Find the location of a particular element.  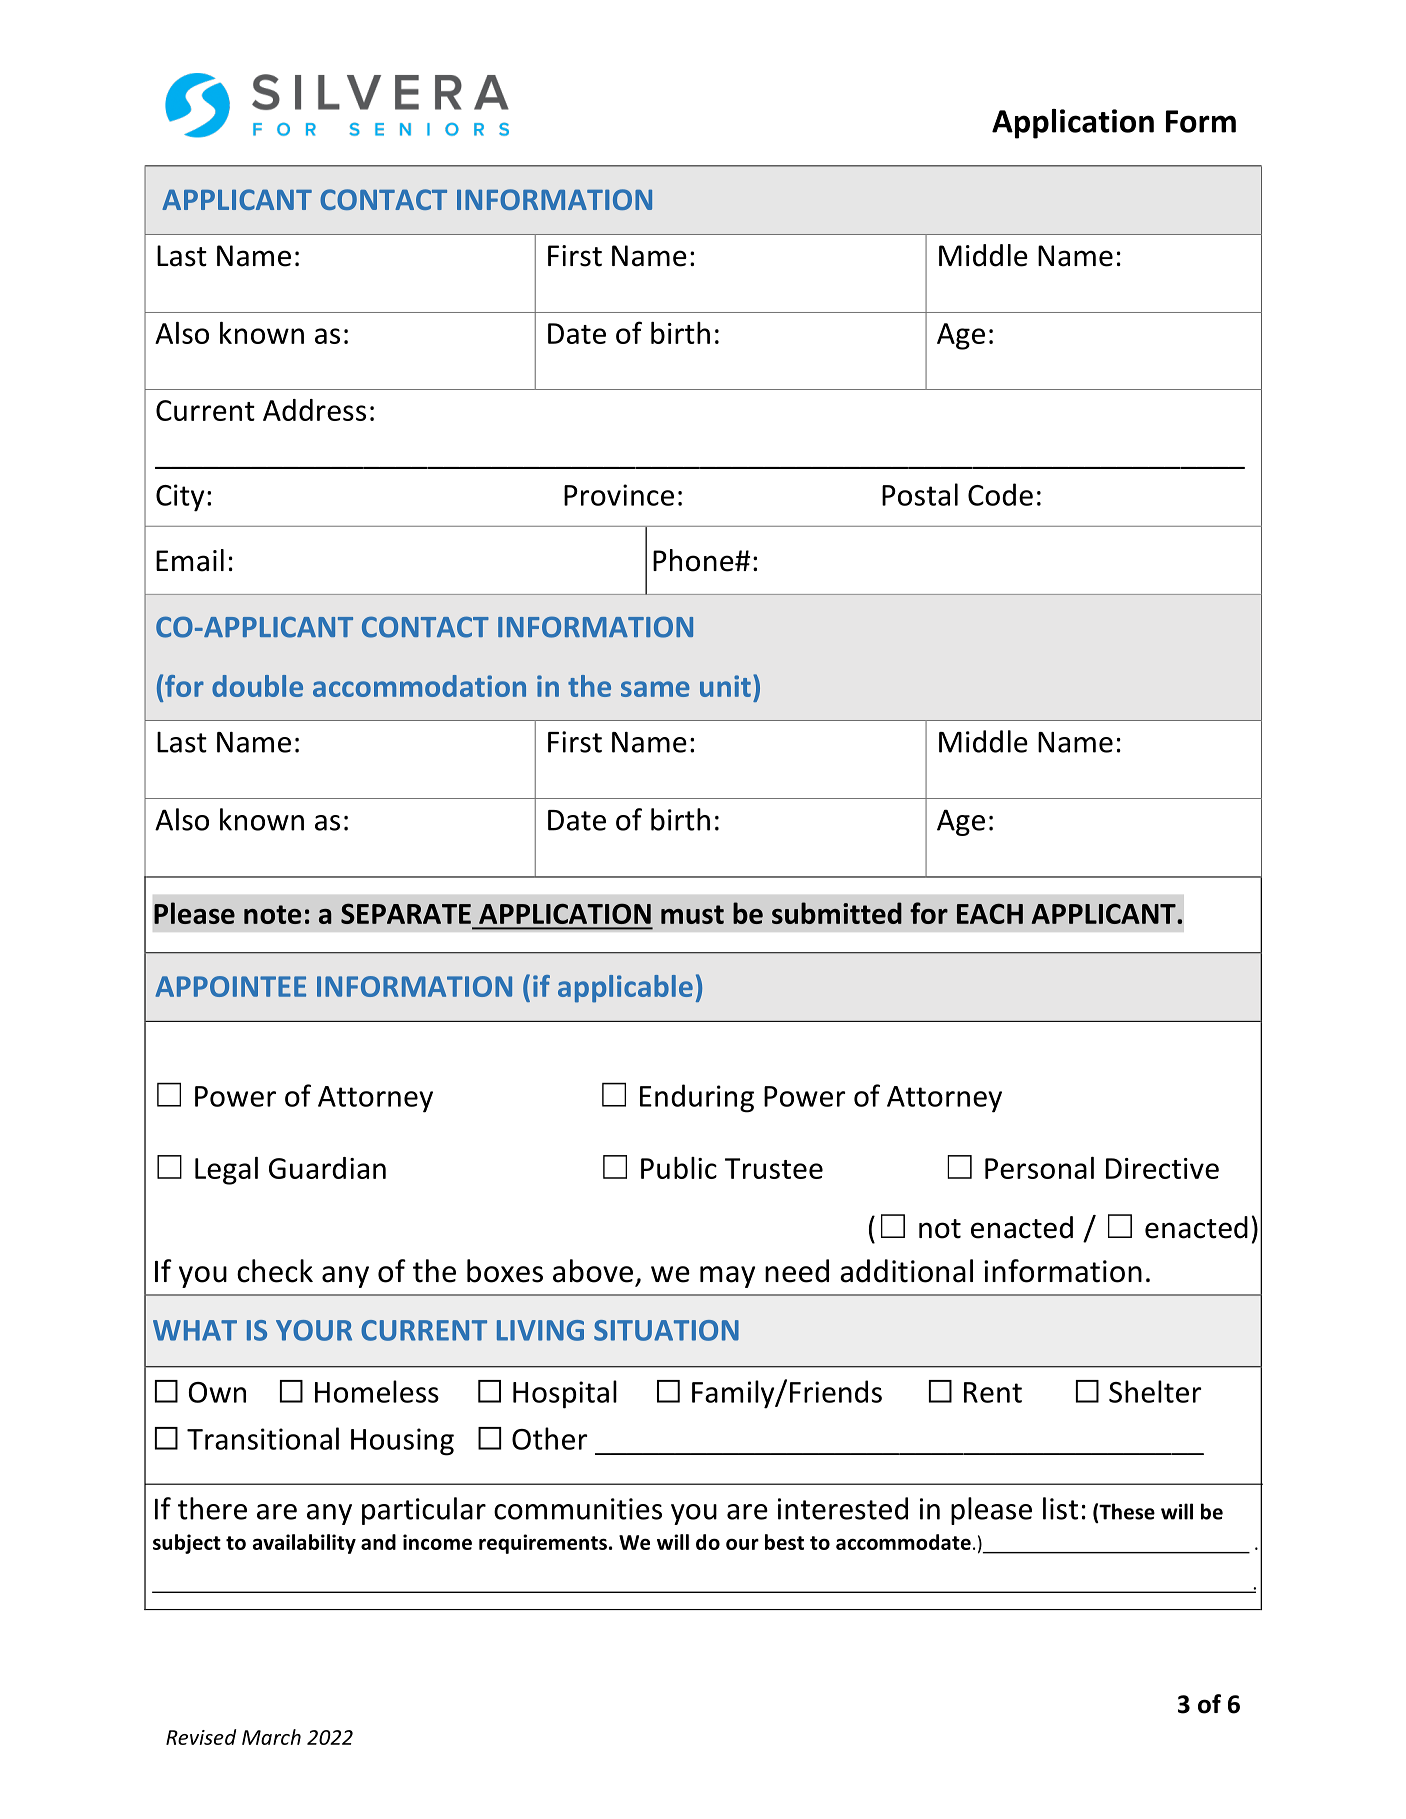

Guardian is located at coordinates (327, 1168).
